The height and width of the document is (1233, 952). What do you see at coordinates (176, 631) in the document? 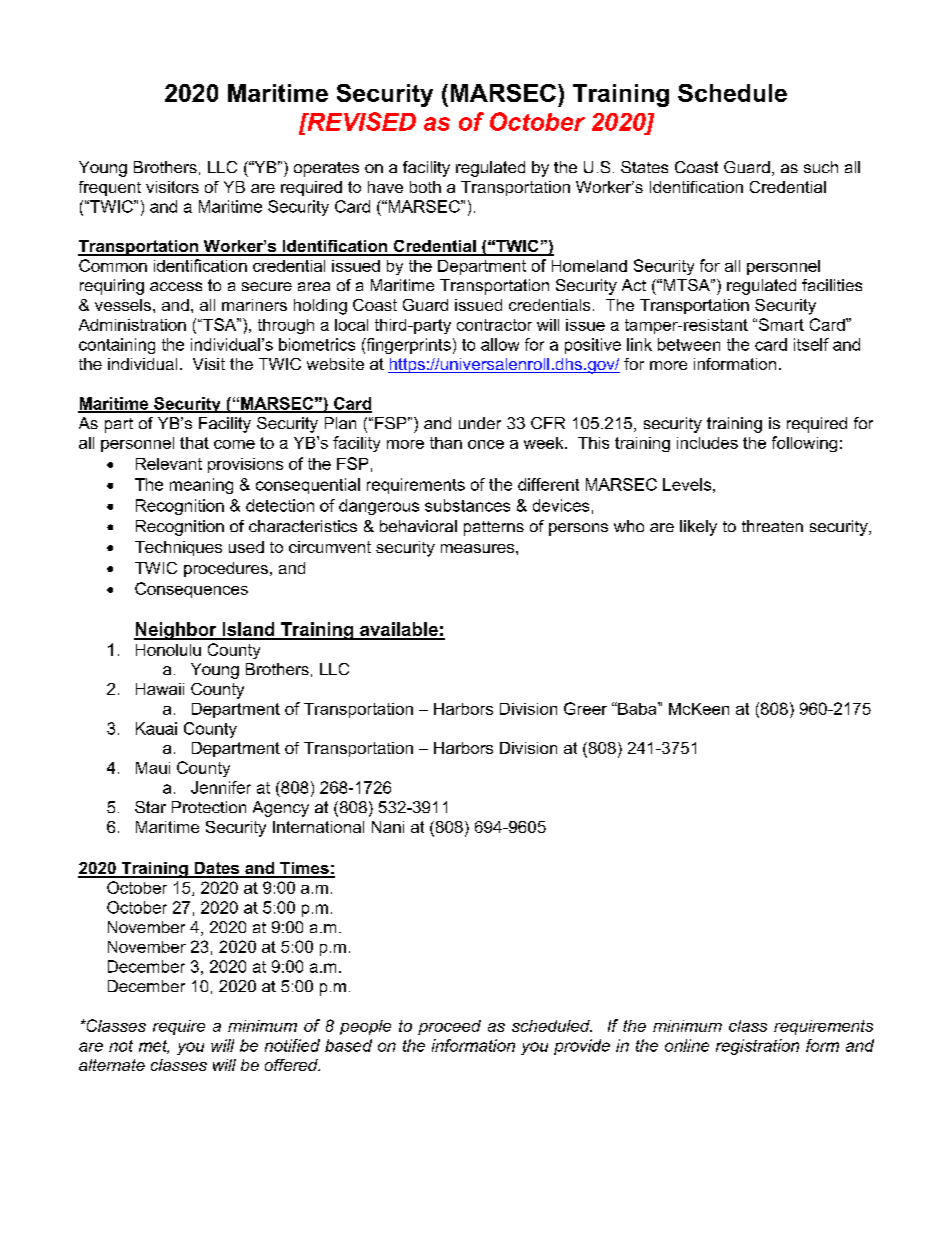
I see `Neighbor` at bounding box center [176, 631].
